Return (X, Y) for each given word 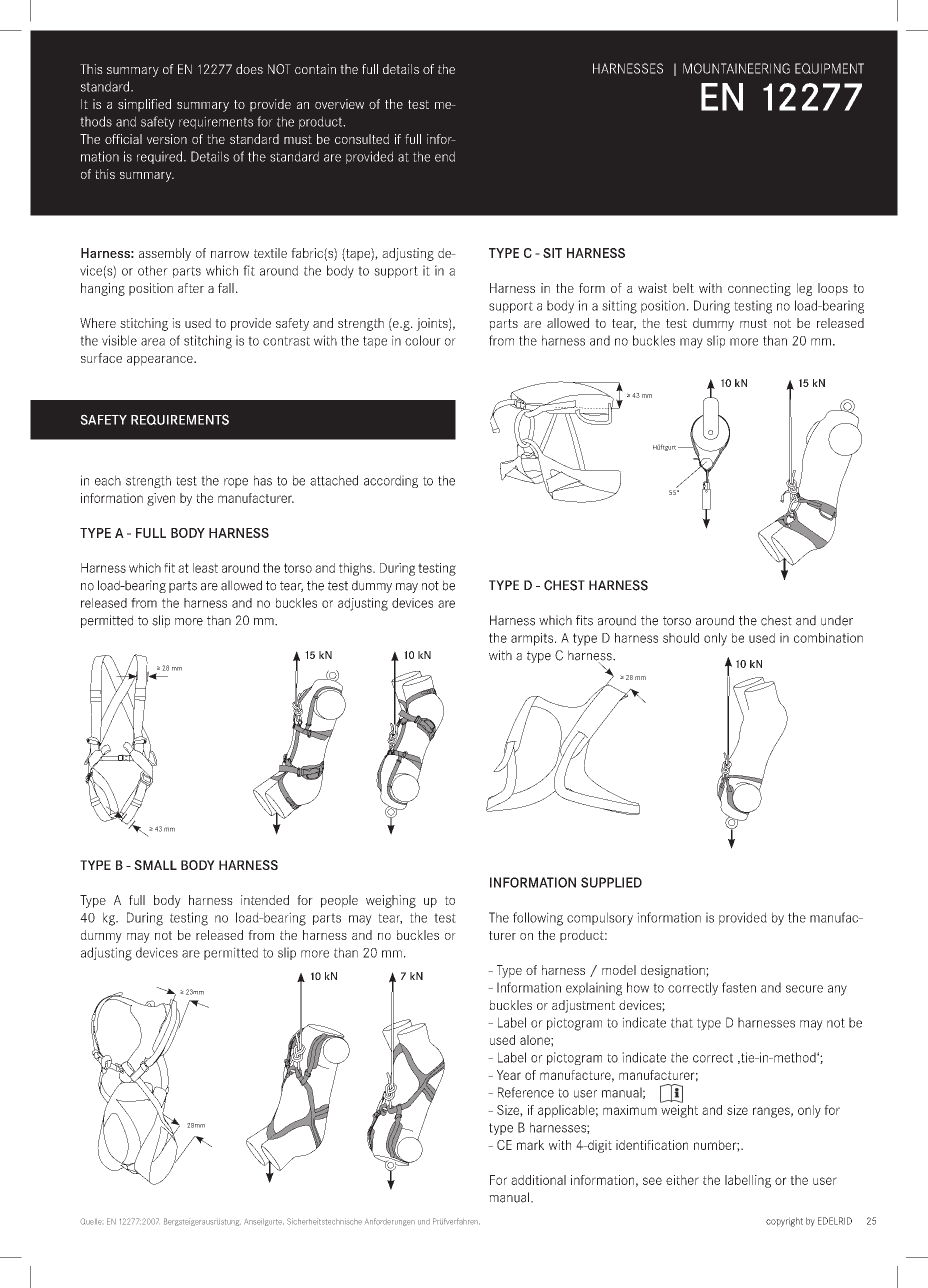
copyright (784, 1222)
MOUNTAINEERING (736, 68)
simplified (144, 105)
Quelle (91, 1221)
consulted (362, 139)
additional (538, 1180)
